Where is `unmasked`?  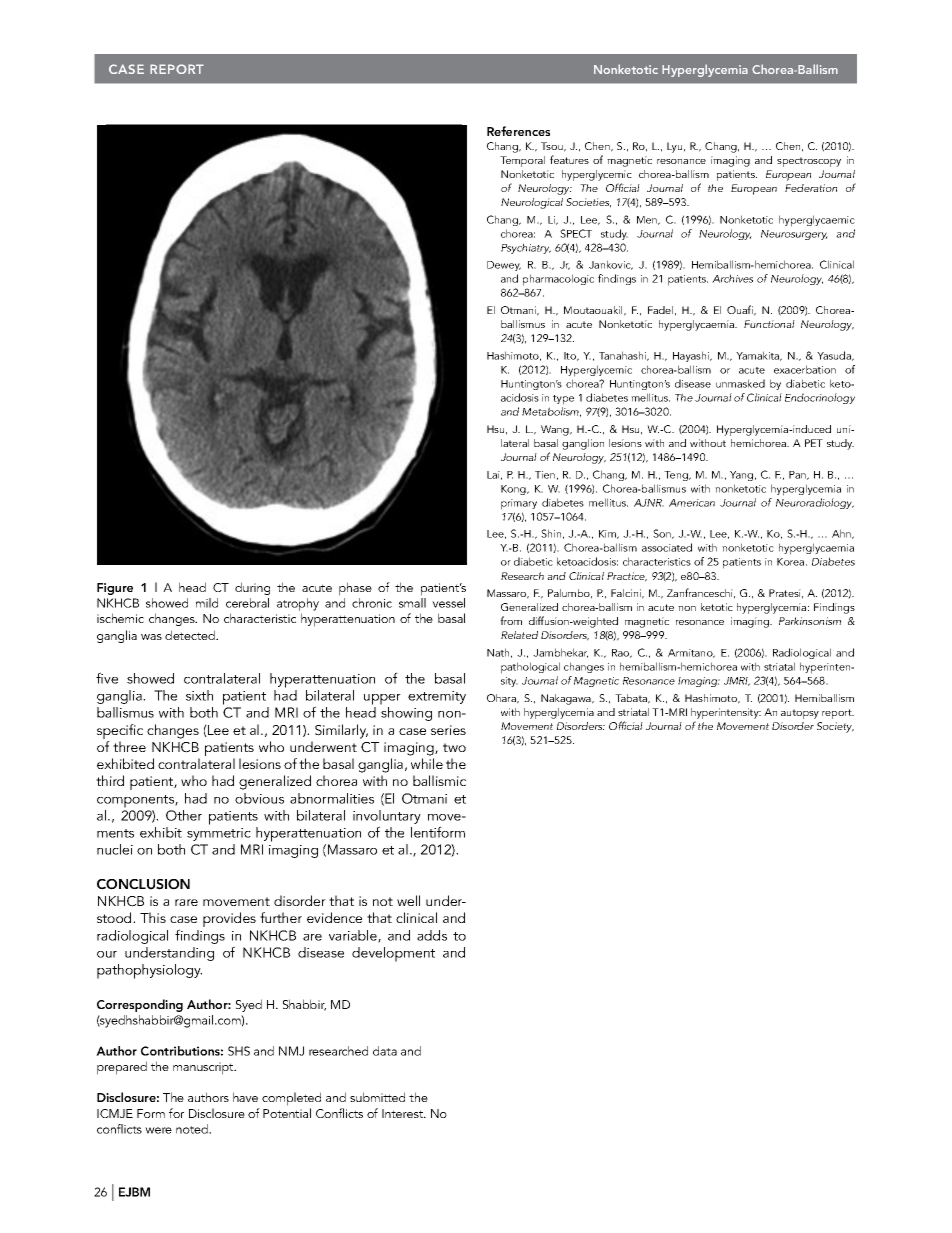
unmasked is located at coordinates (740, 383).
